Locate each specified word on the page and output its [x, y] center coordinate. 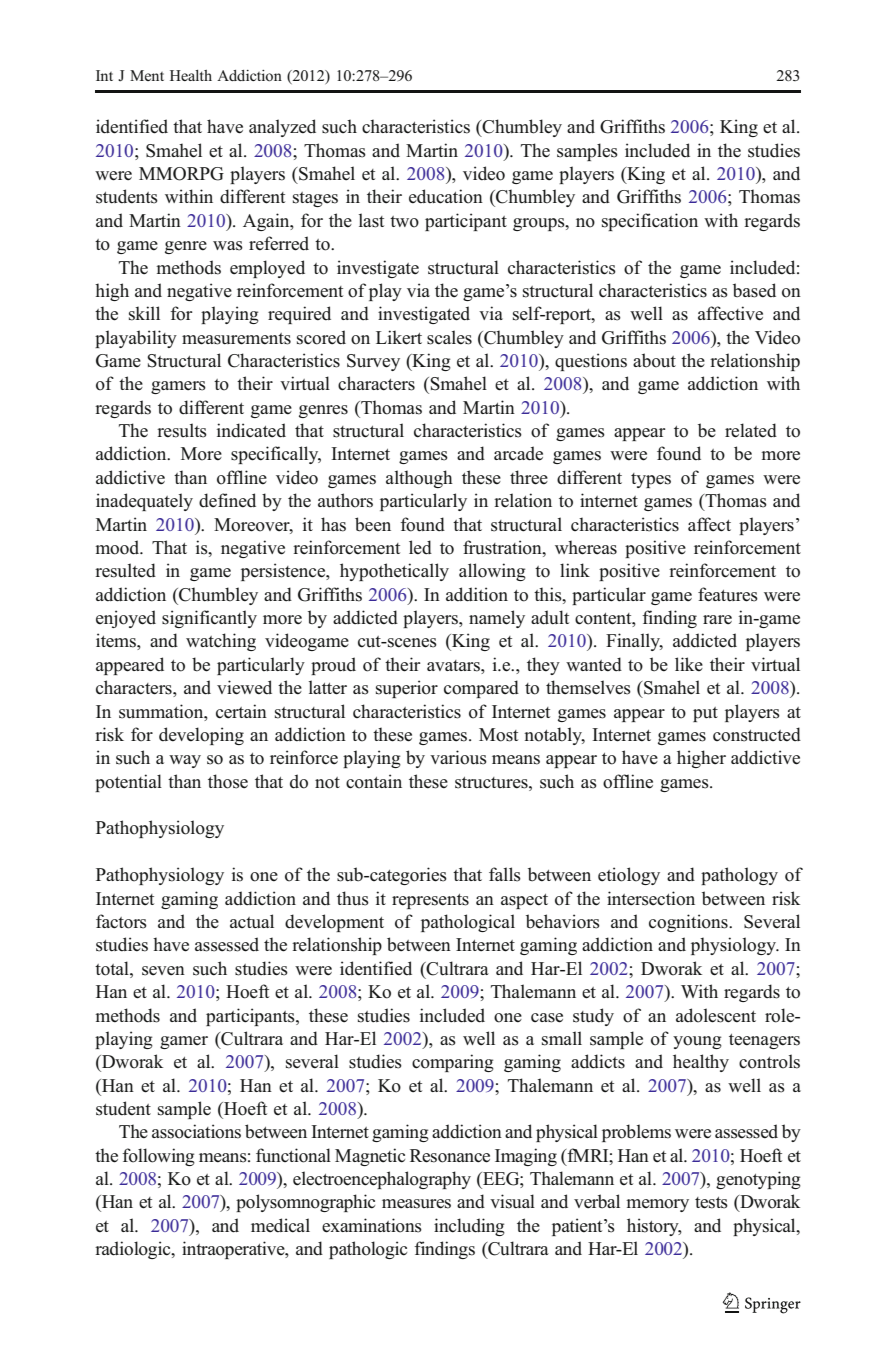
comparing [453, 1063]
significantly [209, 619]
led [420, 547]
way [185, 761]
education [446, 196]
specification [650, 222]
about [654, 360]
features [728, 594]
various [458, 757]
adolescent [716, 1015]
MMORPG [181, 174]
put [705, 714]
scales [449, 337]
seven [163, 971]
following [158, 1157]
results [182, 430]
